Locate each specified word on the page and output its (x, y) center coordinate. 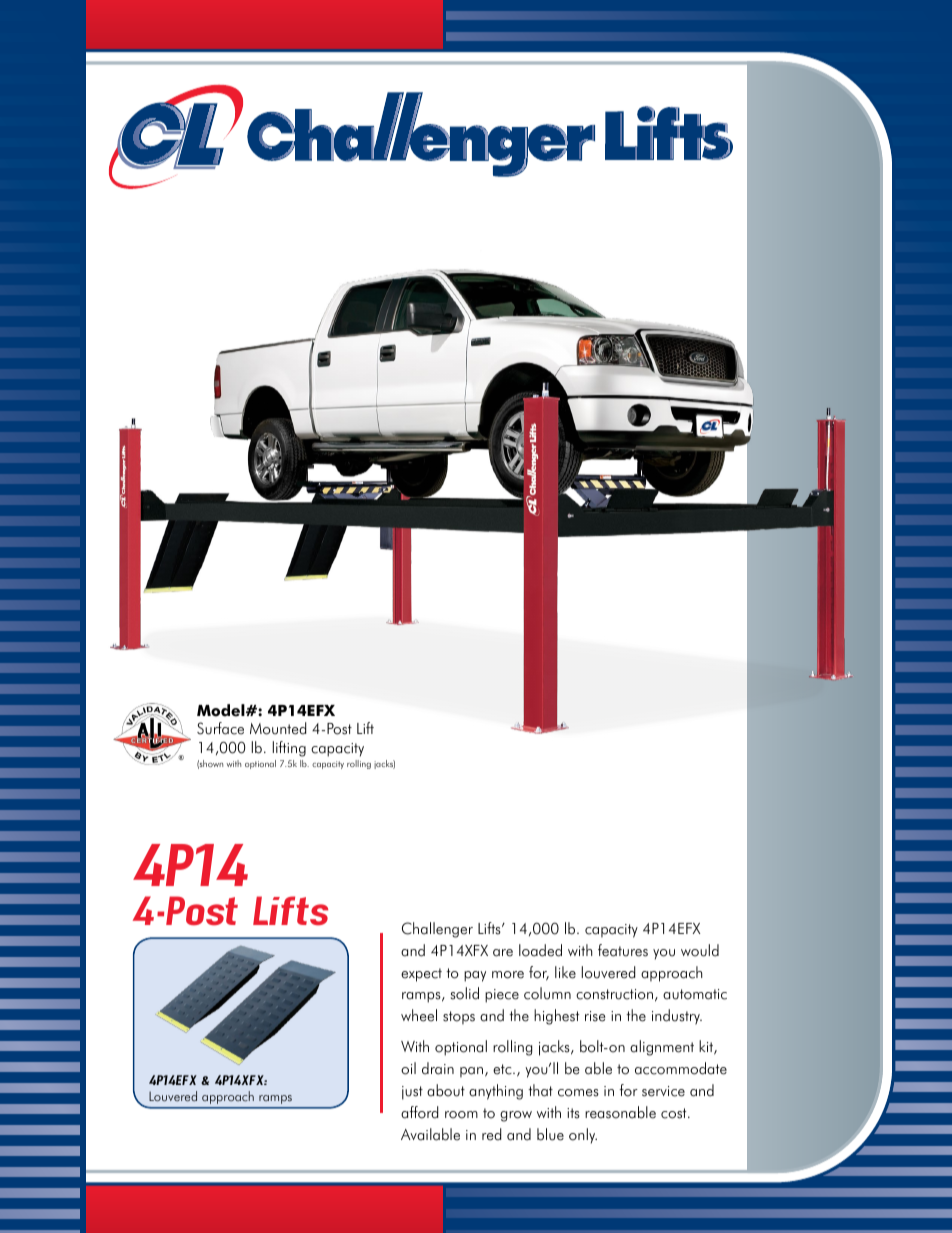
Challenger (437, 930)
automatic (695, 994)
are (503, 953)
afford (419, 1112)
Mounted (278, 728)
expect (421, 975)
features (623, 950)
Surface (220, 728)
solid (465, 993)
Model (222, 710)
